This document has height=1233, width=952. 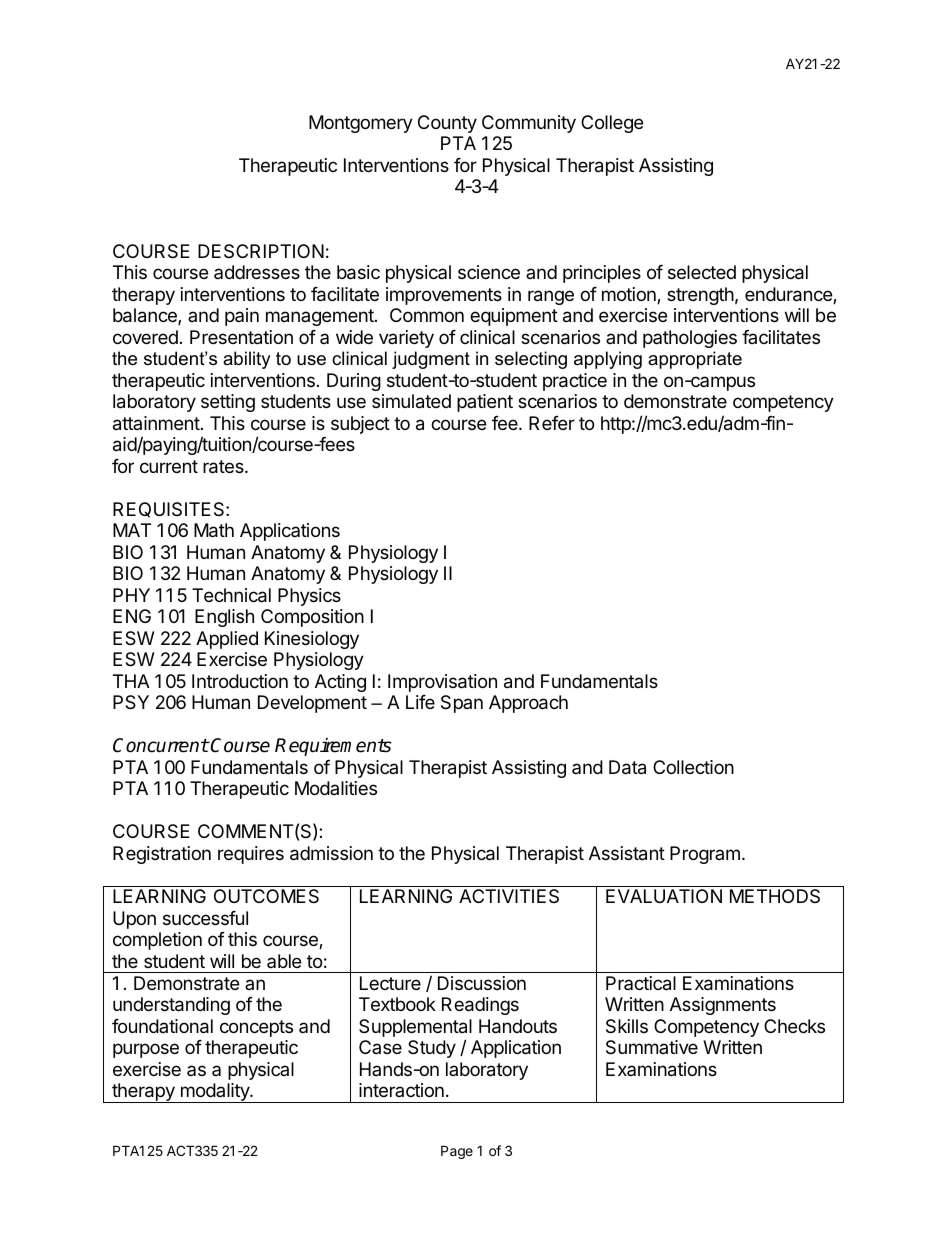 I want to click on College, so click(x=612, y=124).
